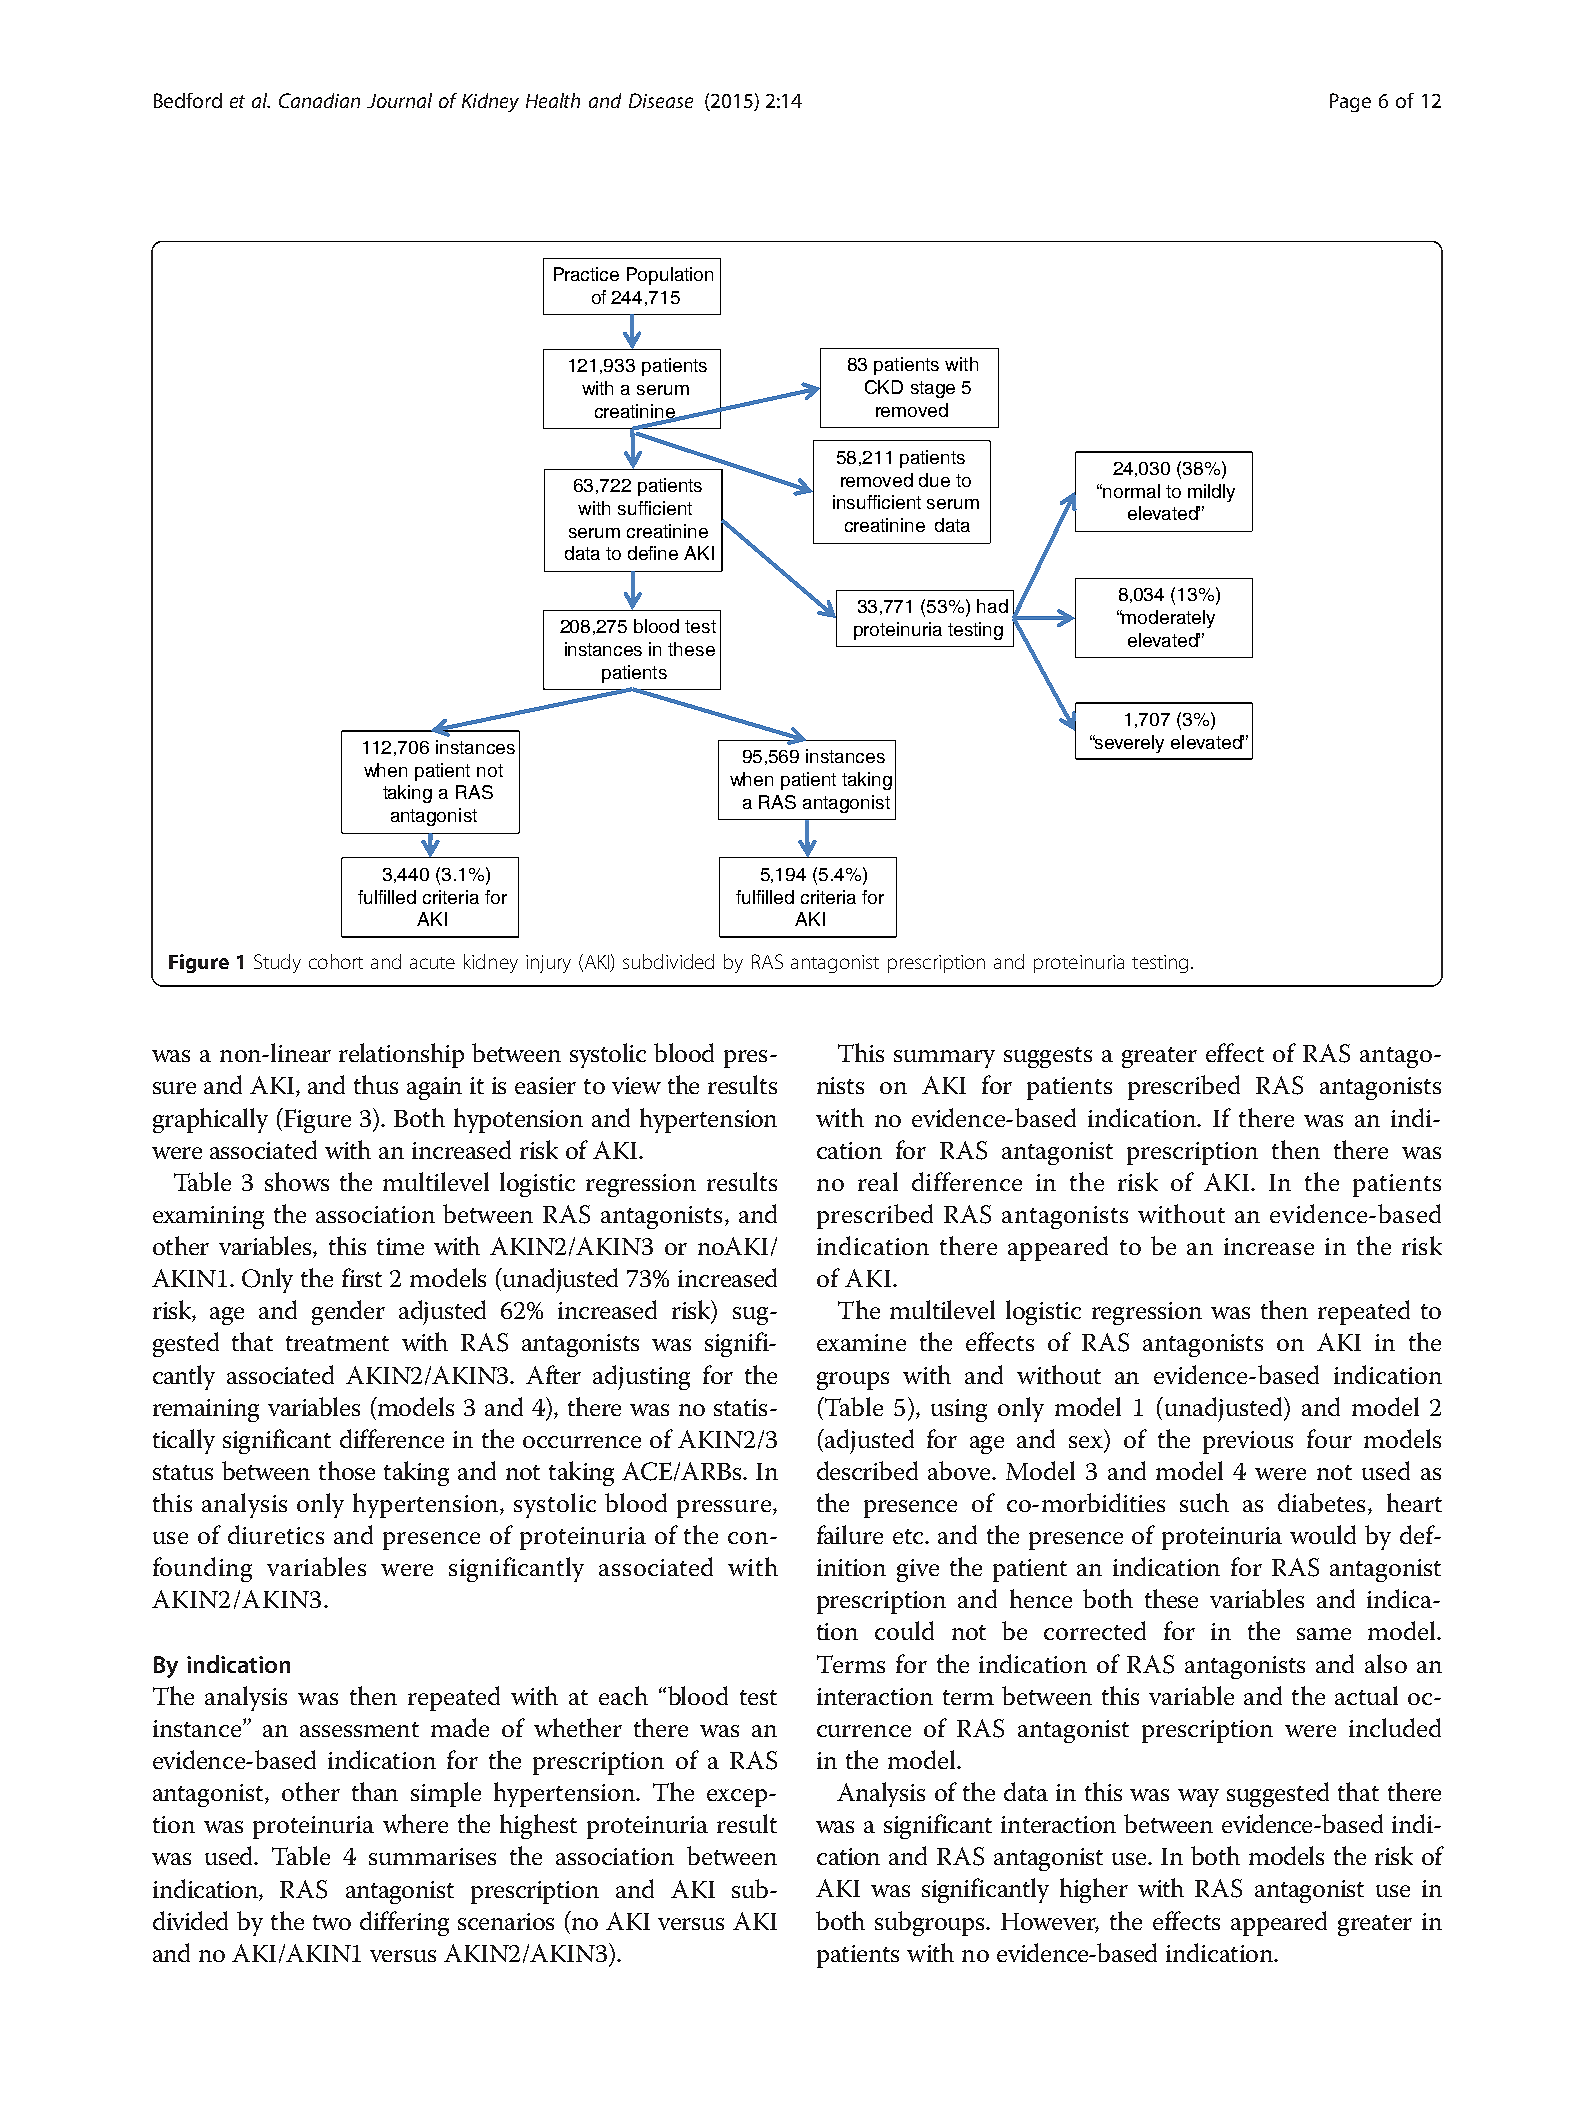  Describe the element at coordinates (332, 1922) in the screenshot. I see `two` at that location.
